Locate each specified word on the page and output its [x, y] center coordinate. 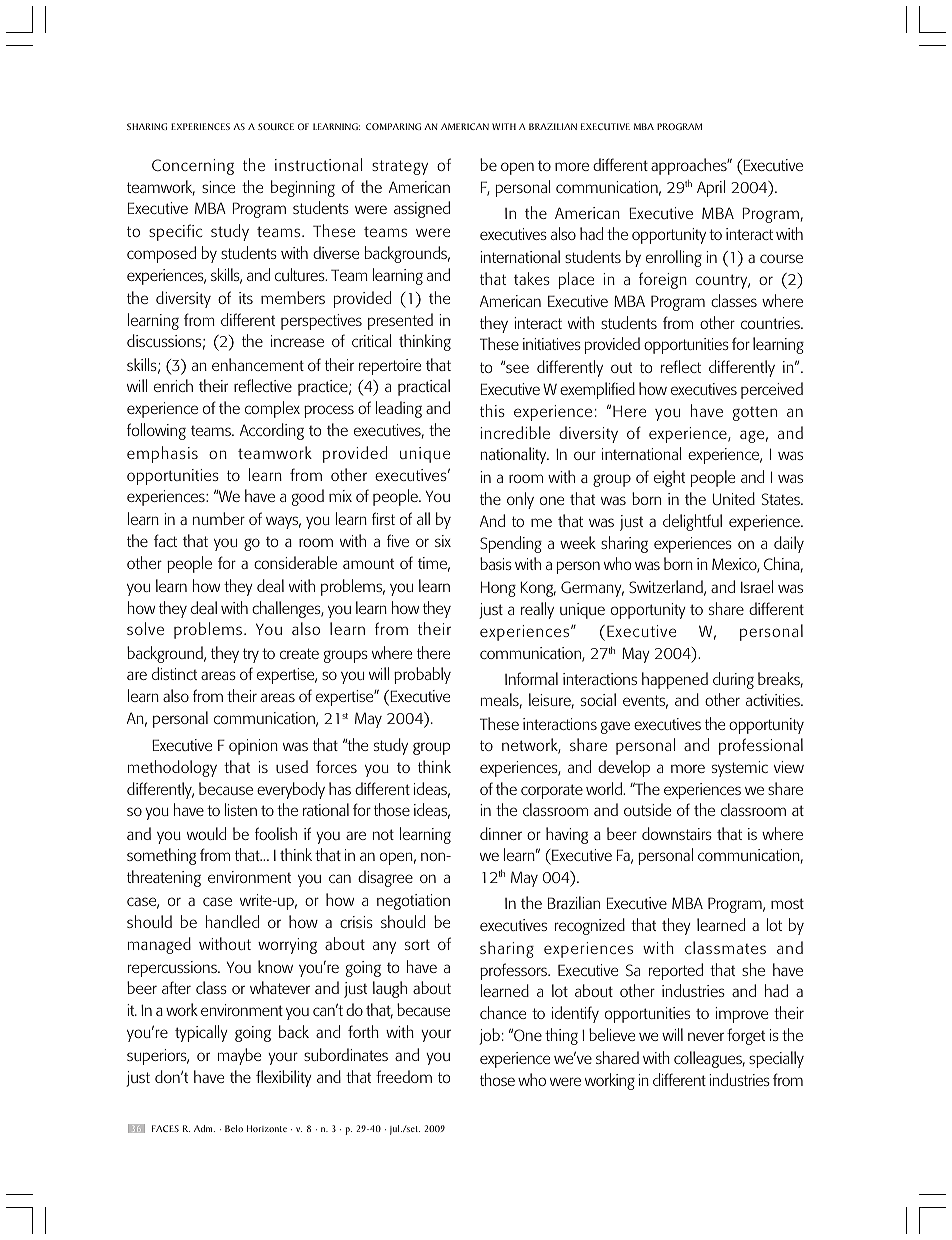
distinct [174, 673]
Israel [757, 586]
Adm [204, 1128]
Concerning [193, 167]
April [711, 188]
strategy [400, 167]
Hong [498, 589]
